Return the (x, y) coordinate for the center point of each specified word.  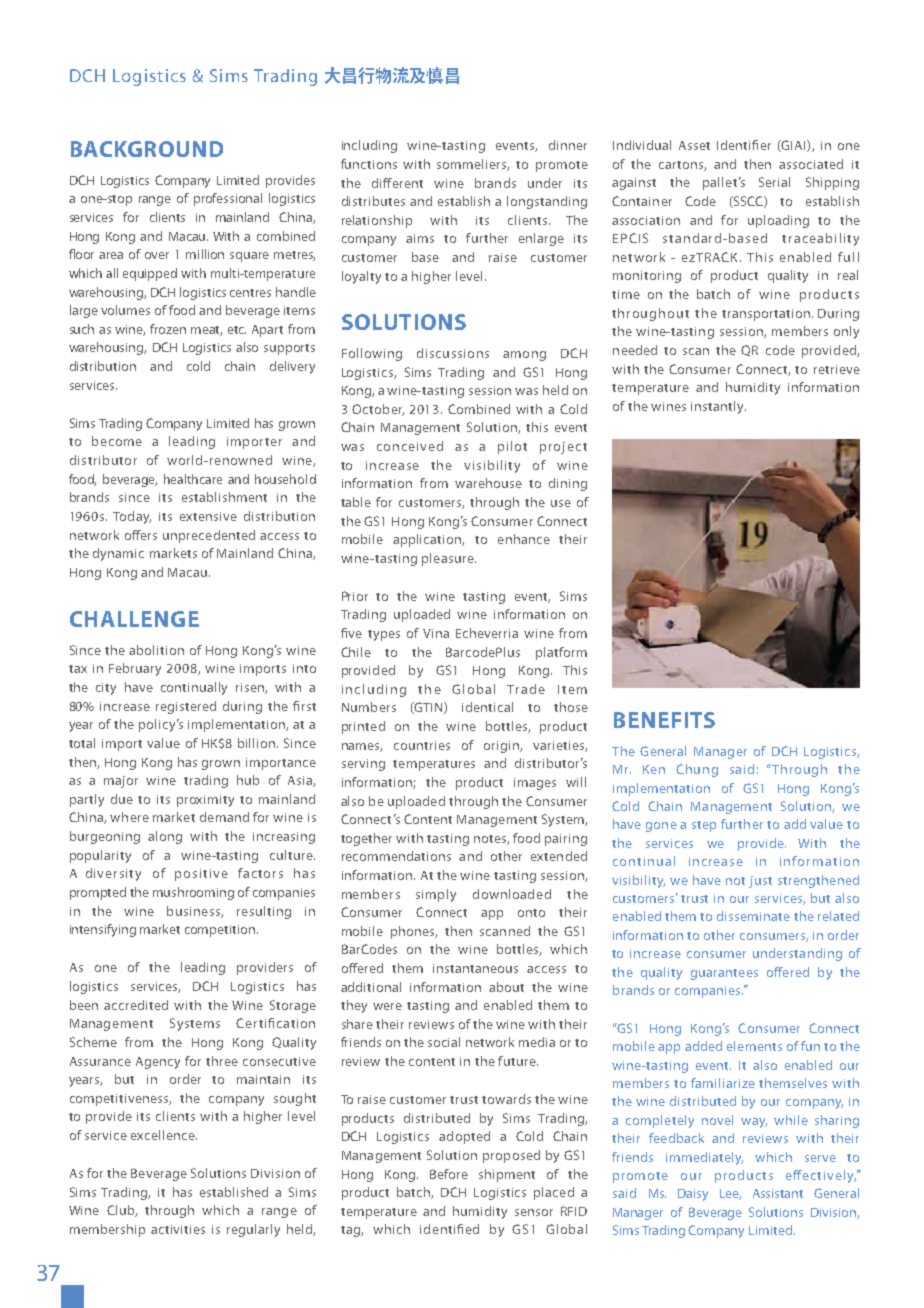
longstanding (547, 202)
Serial (774, 182)
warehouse (488, 483)
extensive (208, 516)
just (760, 882)
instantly (718, 407)
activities (178, 1229)
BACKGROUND (147, 149)
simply (436, 895)
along (165, 837)
